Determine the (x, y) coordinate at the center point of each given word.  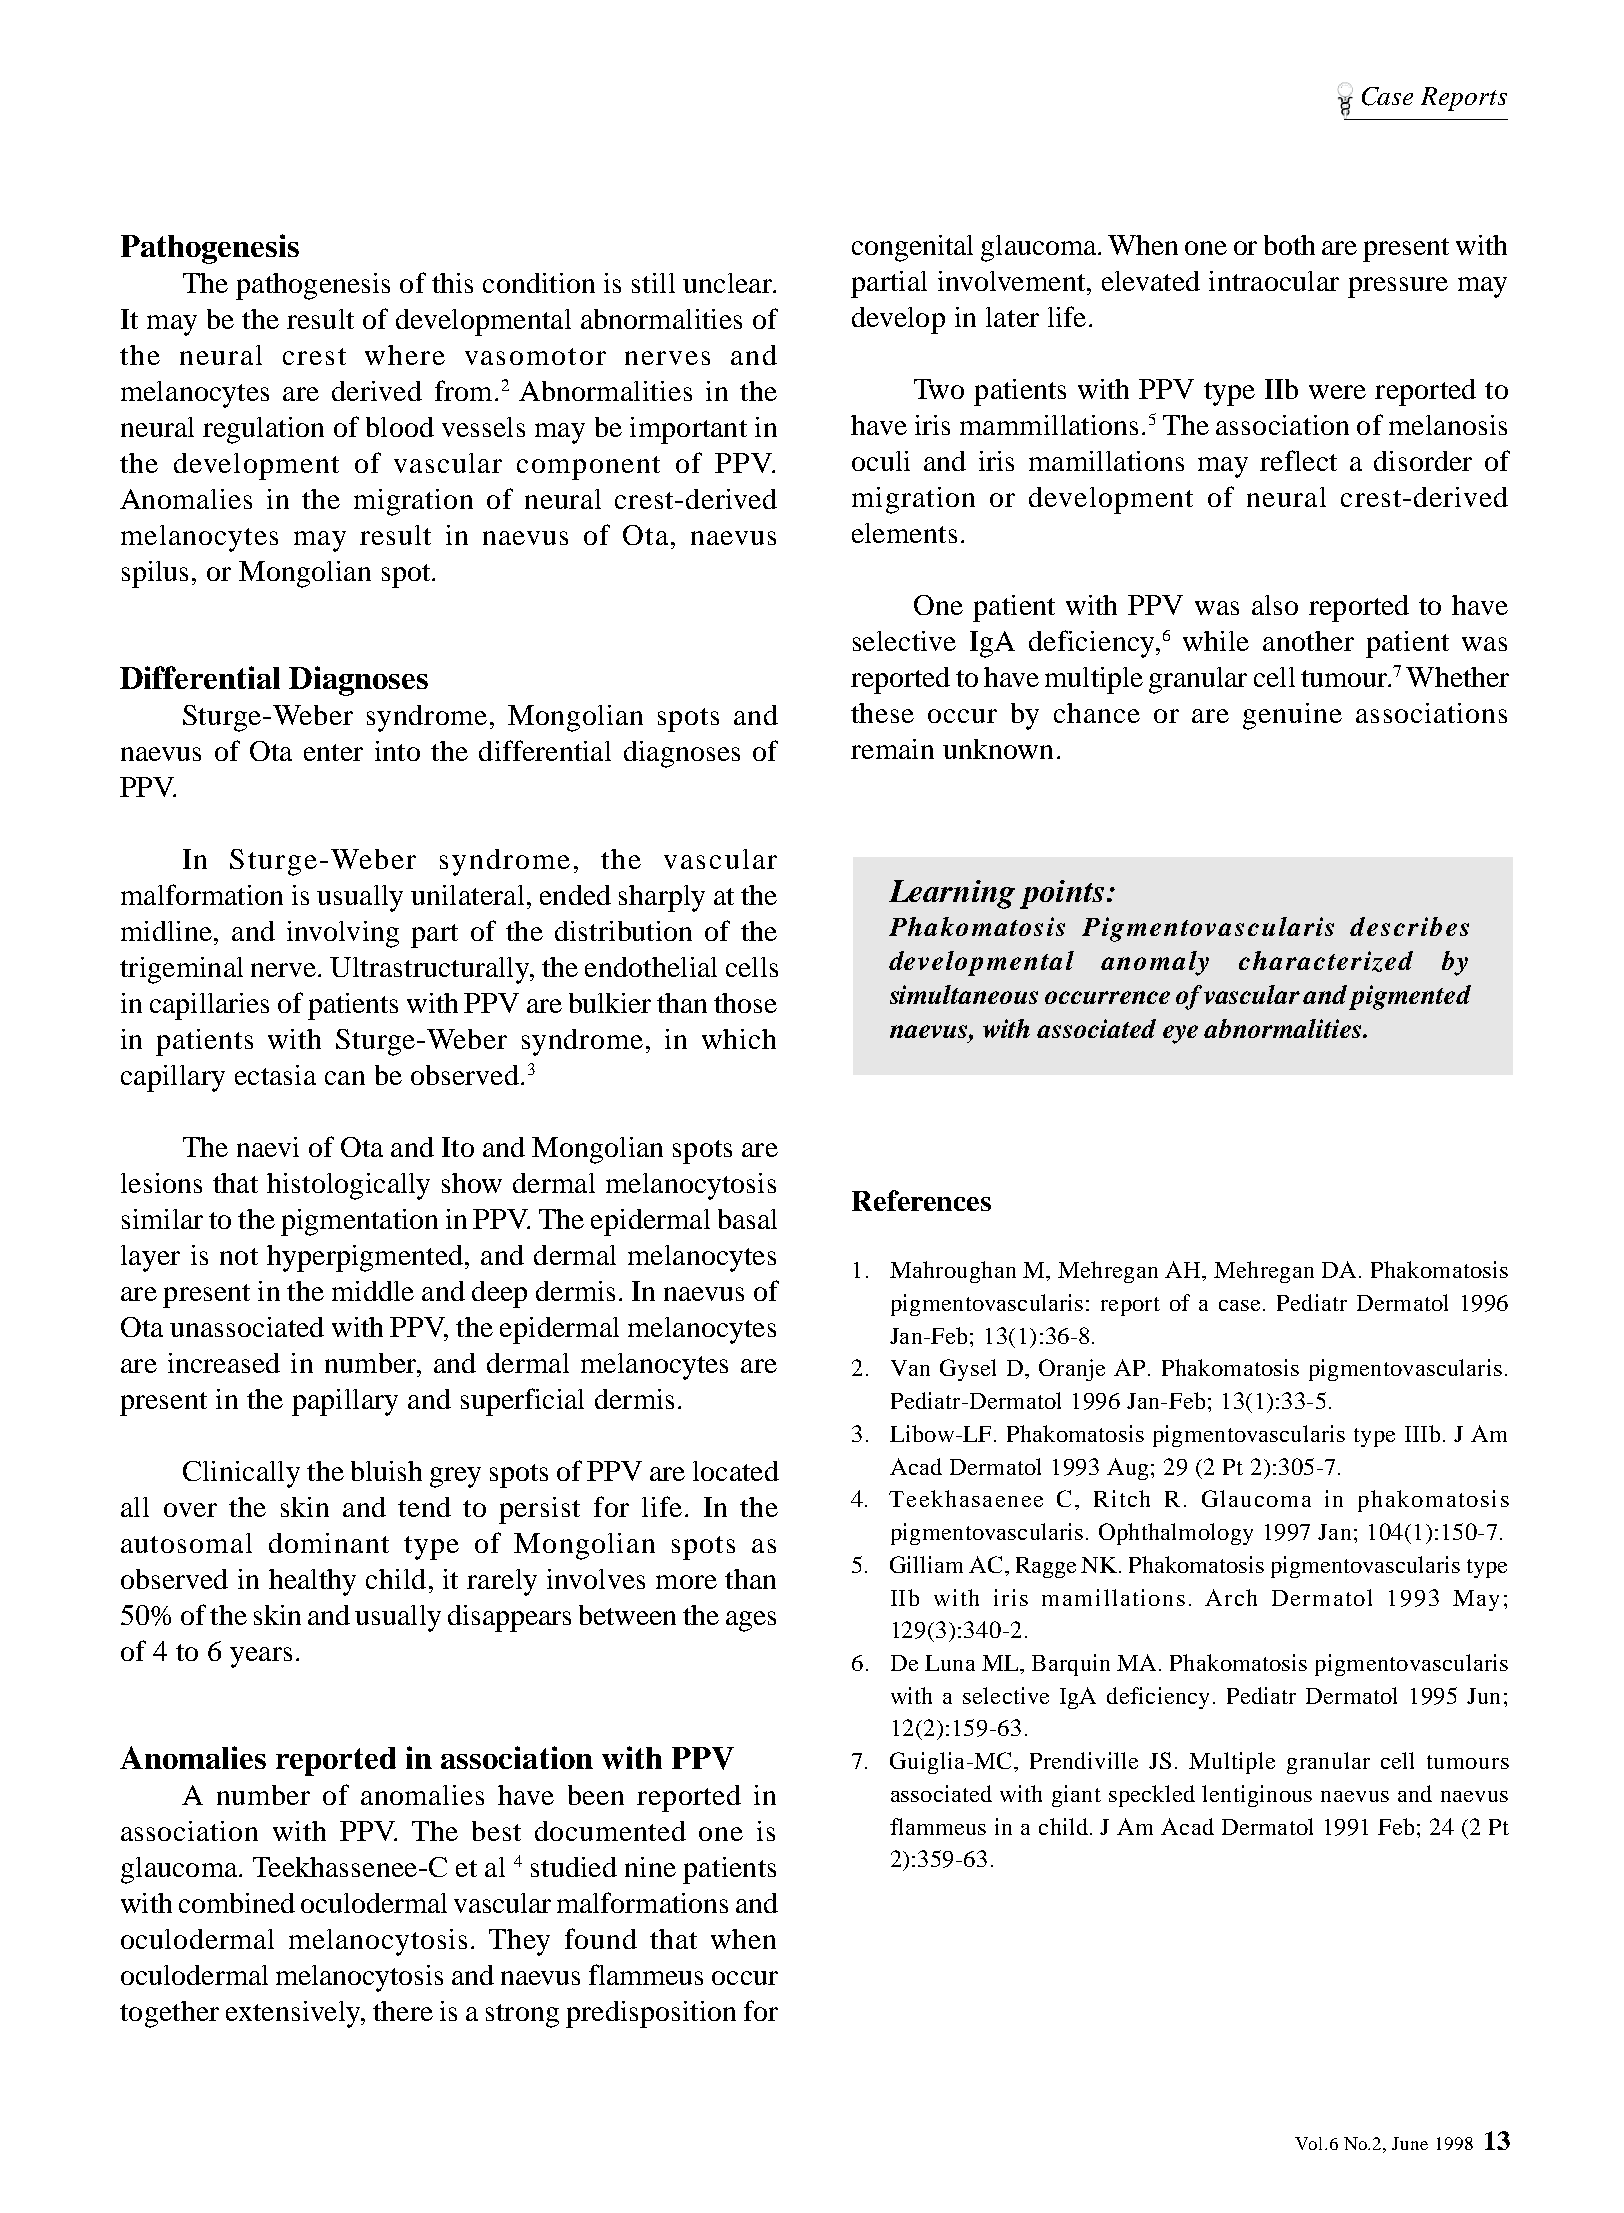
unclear (728, 283)
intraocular (1274, 281)
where (405, 355)
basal (747, 1219)
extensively (294, 2014)
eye (1180, 1034)
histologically (348, 1186)
